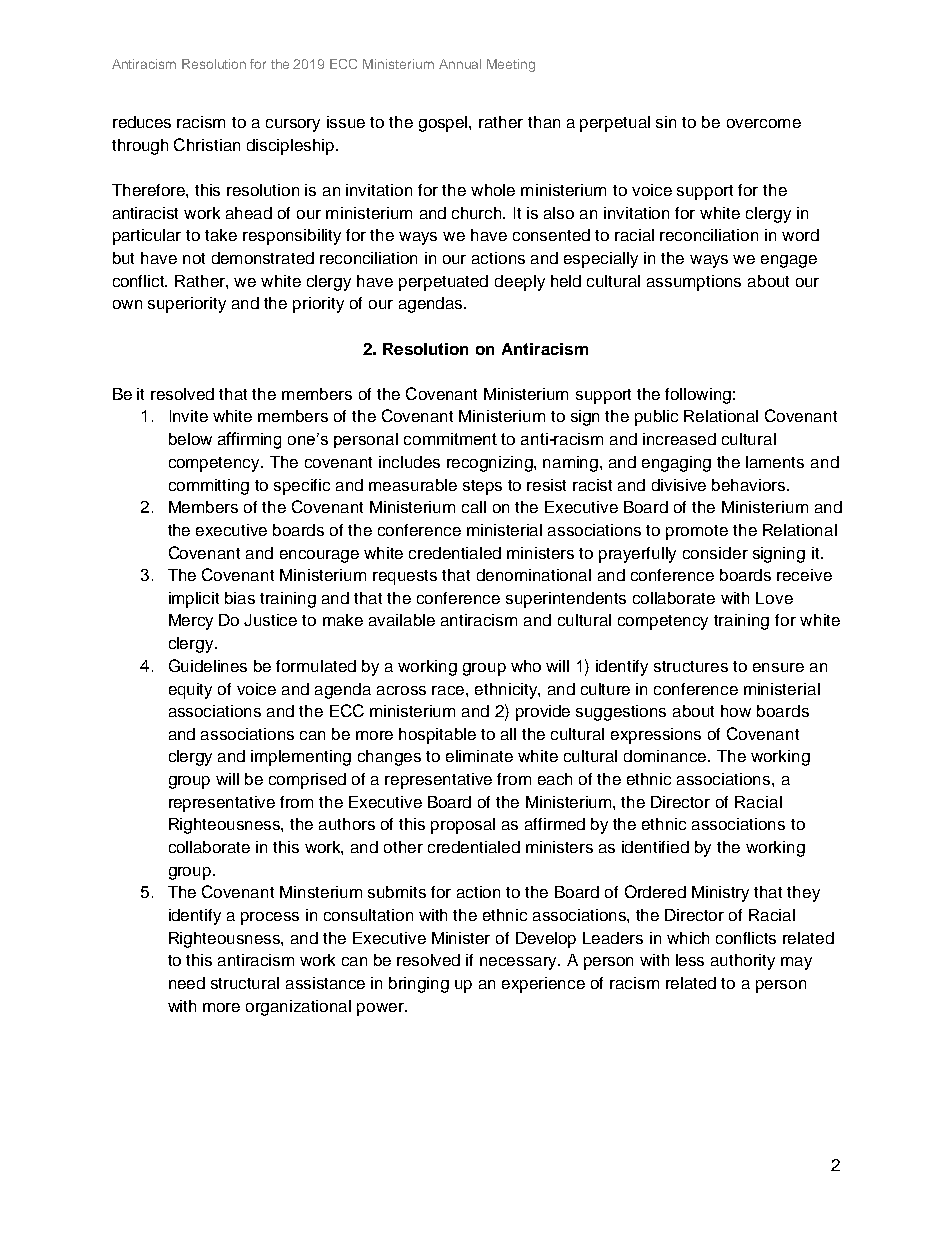 Image resolution: width=952 pixels, height=1233 pixels. I want to click on how, so click(736, 711).
